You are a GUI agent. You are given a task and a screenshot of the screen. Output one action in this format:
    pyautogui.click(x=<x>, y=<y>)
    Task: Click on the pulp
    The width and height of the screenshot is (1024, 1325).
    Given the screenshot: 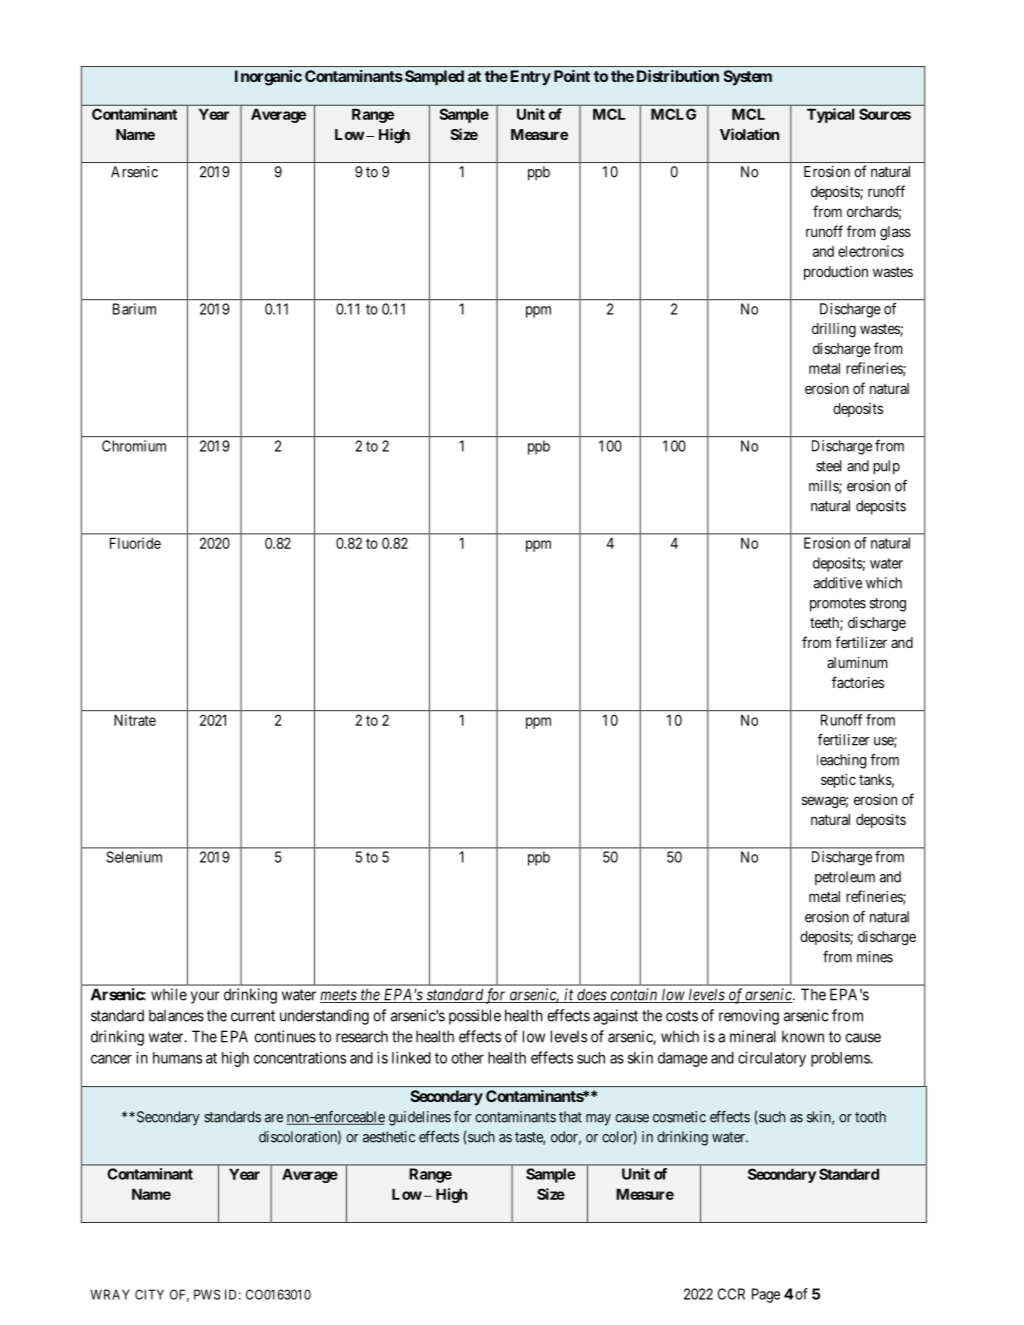 What is the action you would take?
    pyautogui.click(x=886, y=467)
